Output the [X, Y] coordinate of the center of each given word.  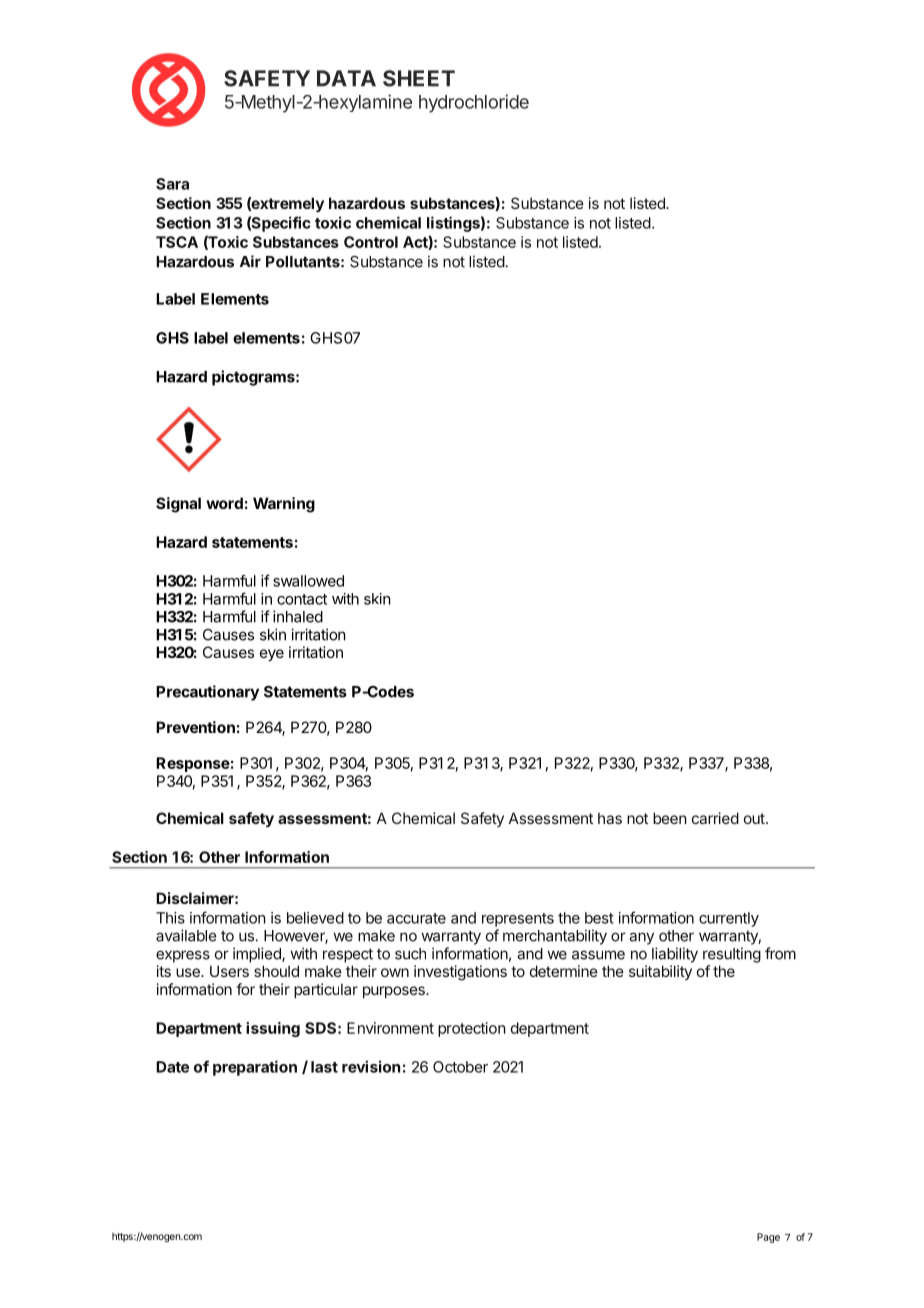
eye [272, 655]
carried [715, 818]
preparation [255, 1068]
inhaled [298, 616]
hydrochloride [474, 103]
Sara [172, 184]
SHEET [419, 78]
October [460, 1067]
